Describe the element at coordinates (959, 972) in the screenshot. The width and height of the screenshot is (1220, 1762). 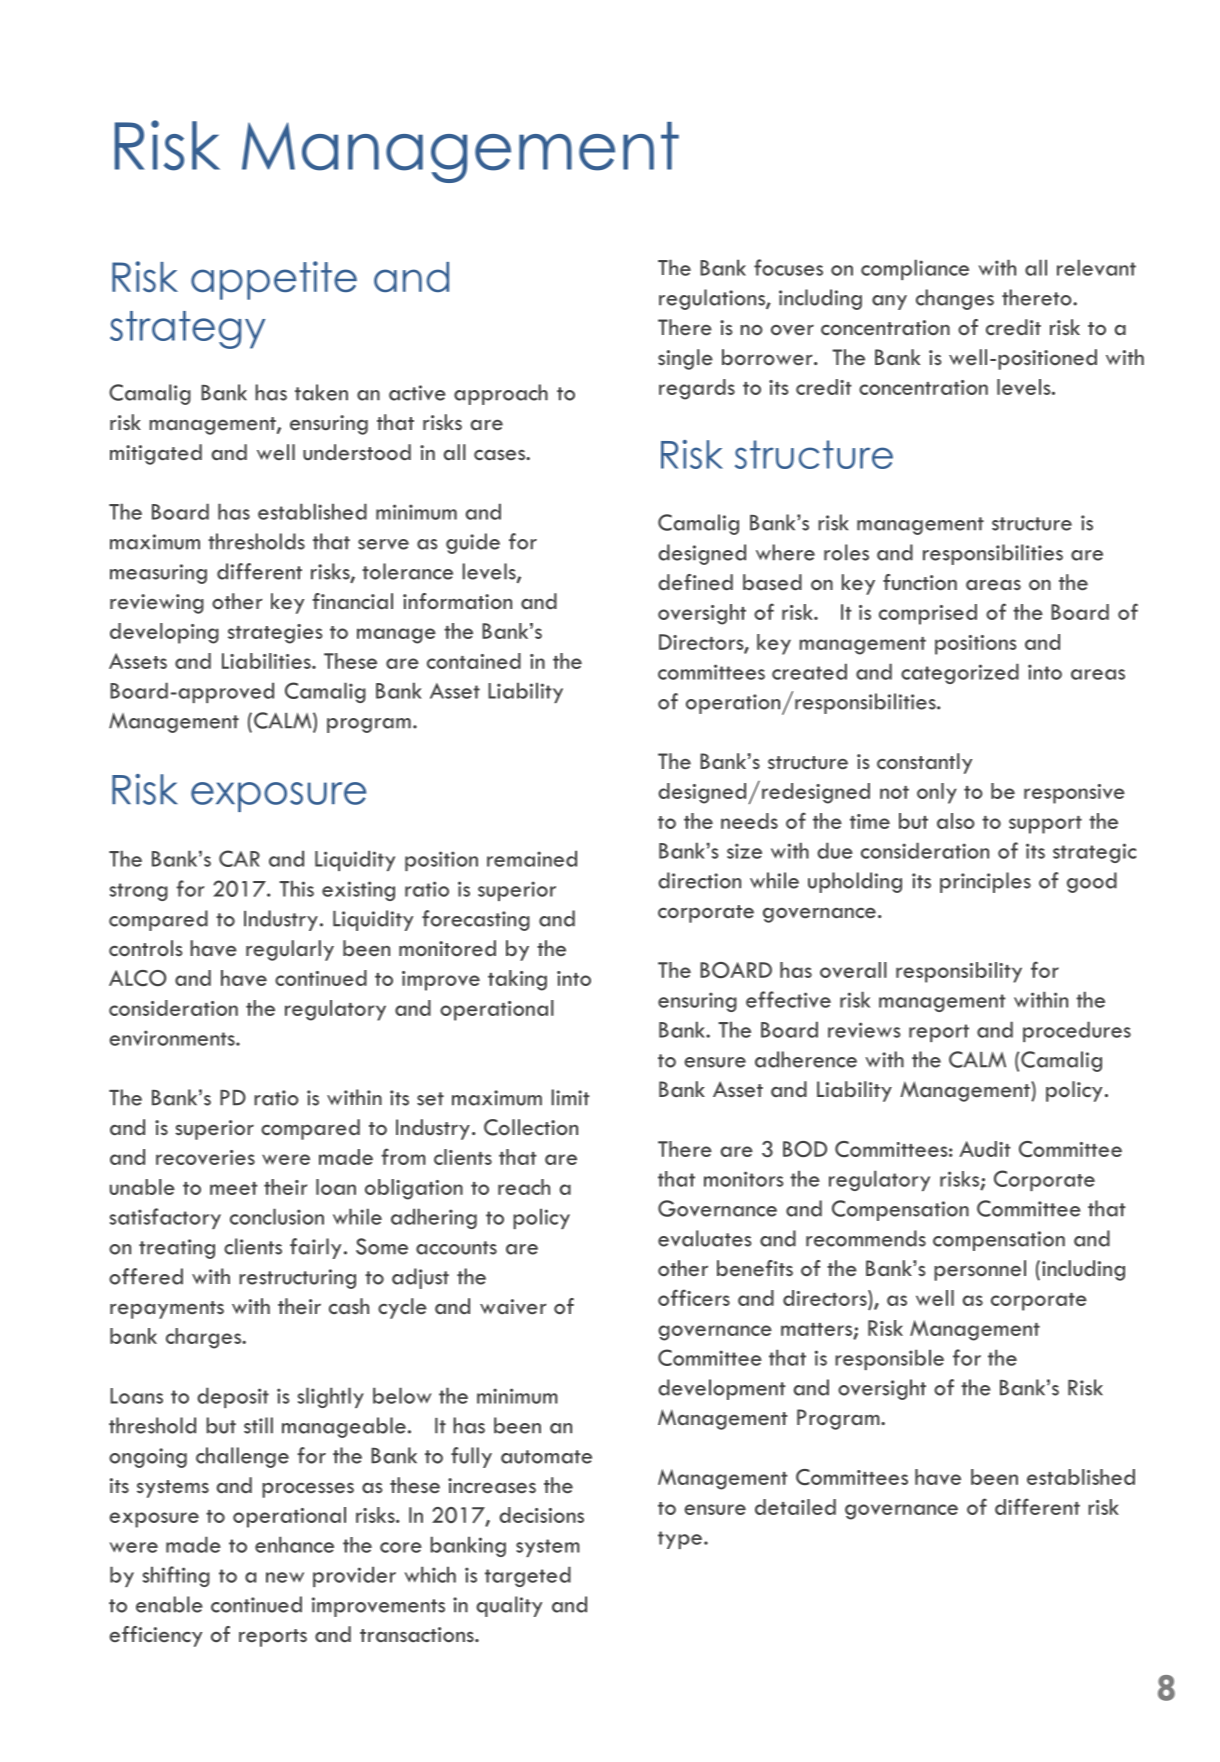
I see `responsibility` at that location.
